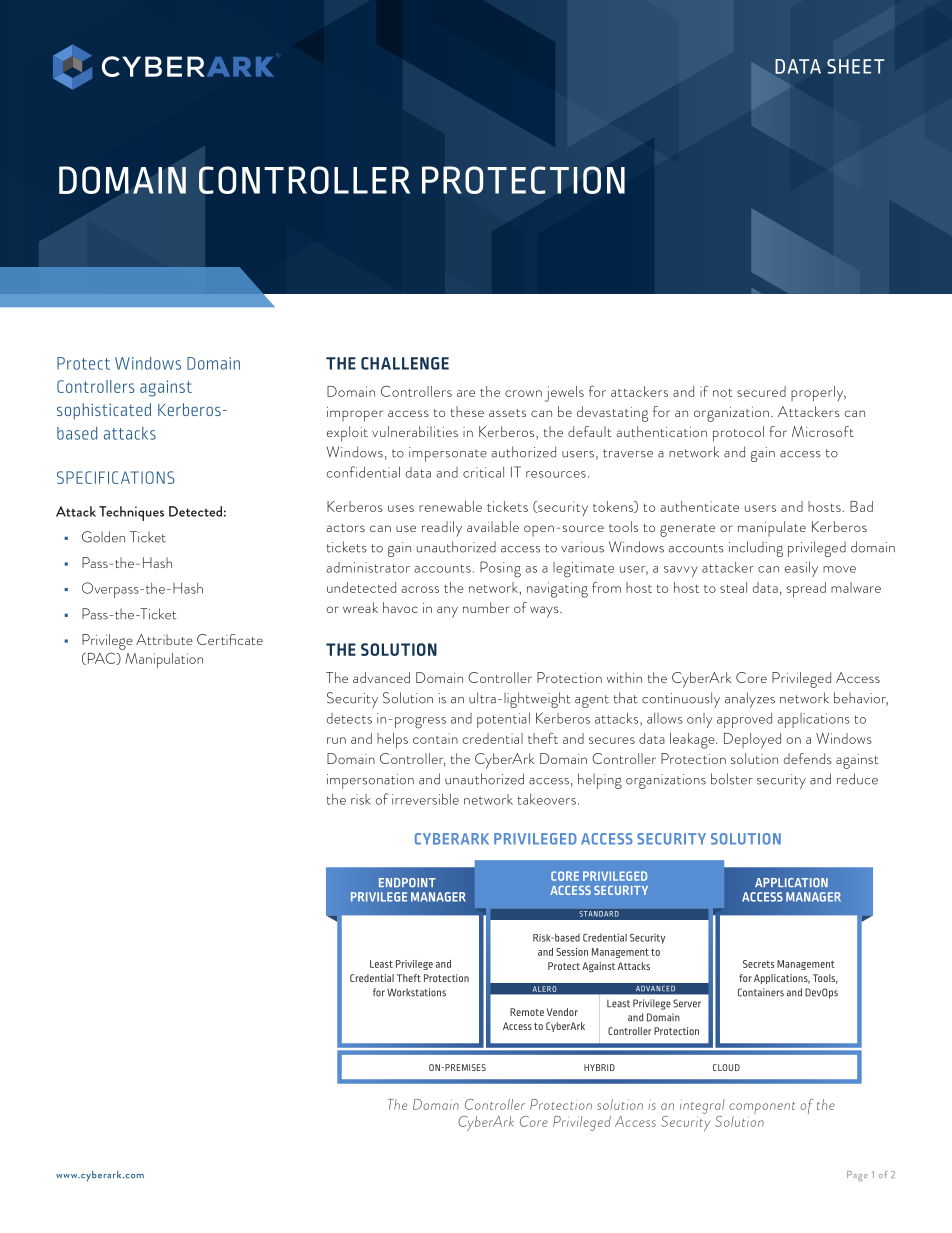  What do you see at coordinates (855, 66) in the screenshot?
I see `SHEET` at bounding box center [855, 66].
